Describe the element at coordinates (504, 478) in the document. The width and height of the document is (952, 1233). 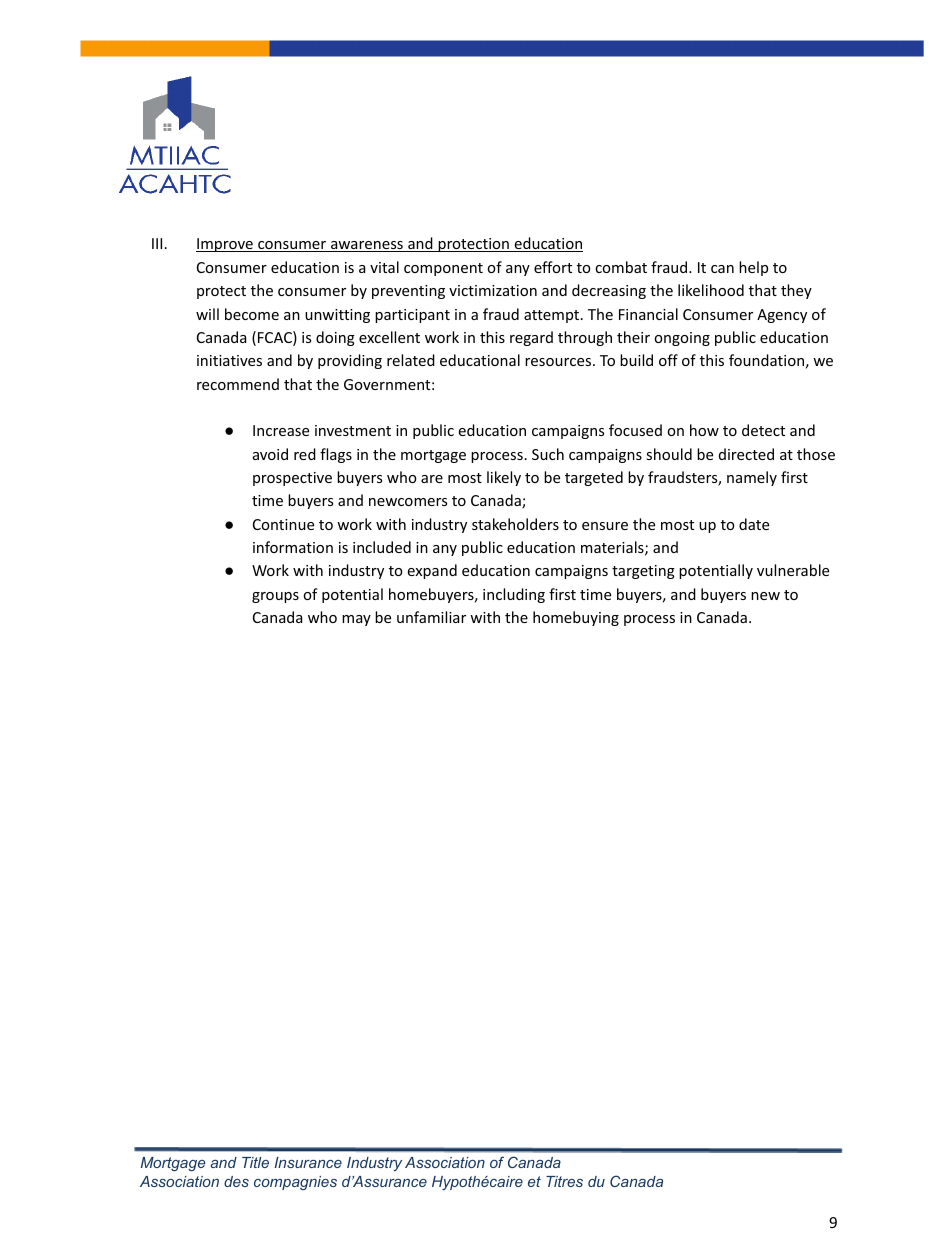
I see `likely` at that location.
